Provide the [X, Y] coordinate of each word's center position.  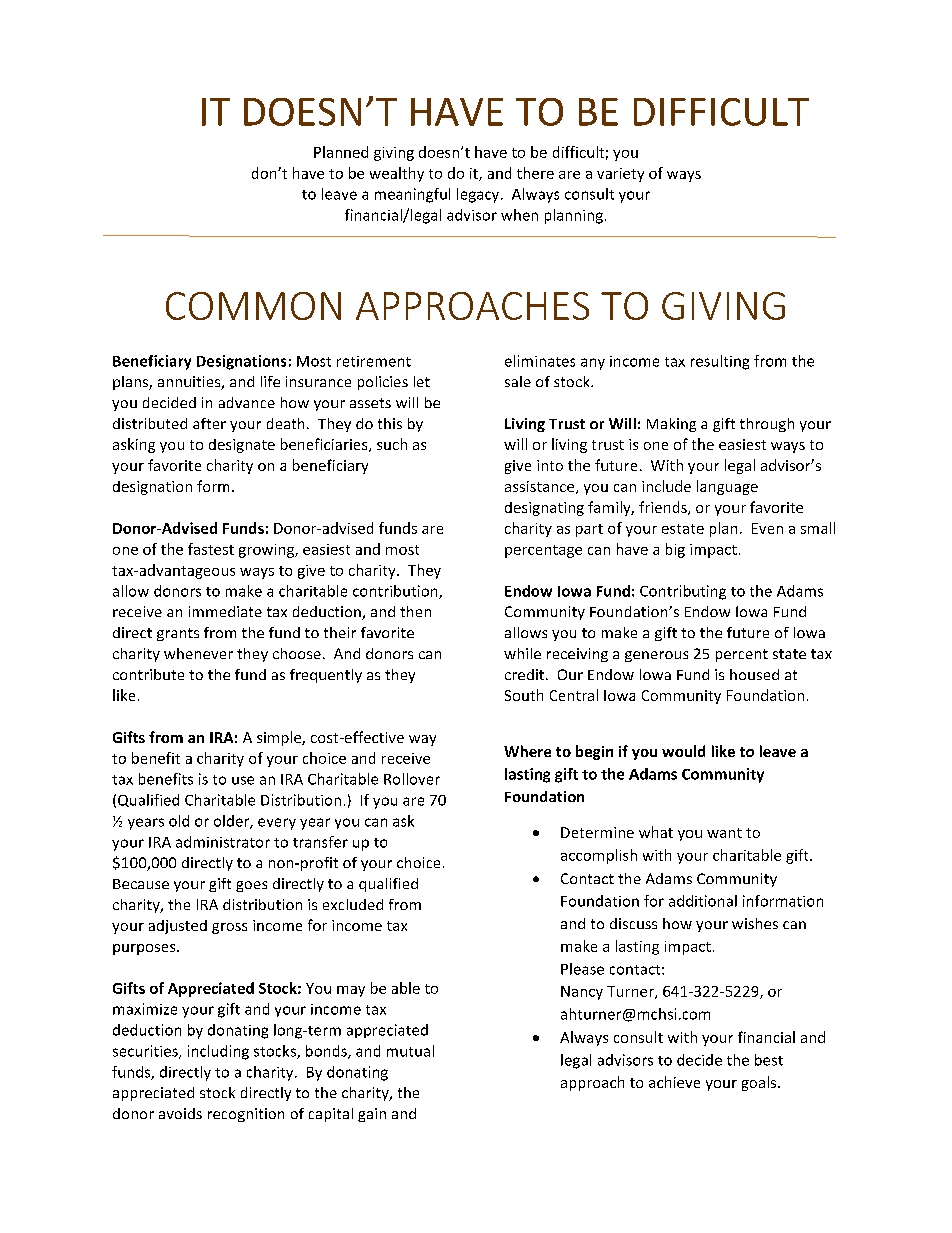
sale [518, 381]
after [209, 423]
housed [754, 674]
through [767, 425]
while [522, 653]
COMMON [253, 306]
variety [620, 175]
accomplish [599, 856]
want [724, 833]
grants [178, 634]
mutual [410, 1051]
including [218, 1052]
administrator [223, 842]
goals [760, 1083]
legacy [479, 195]
